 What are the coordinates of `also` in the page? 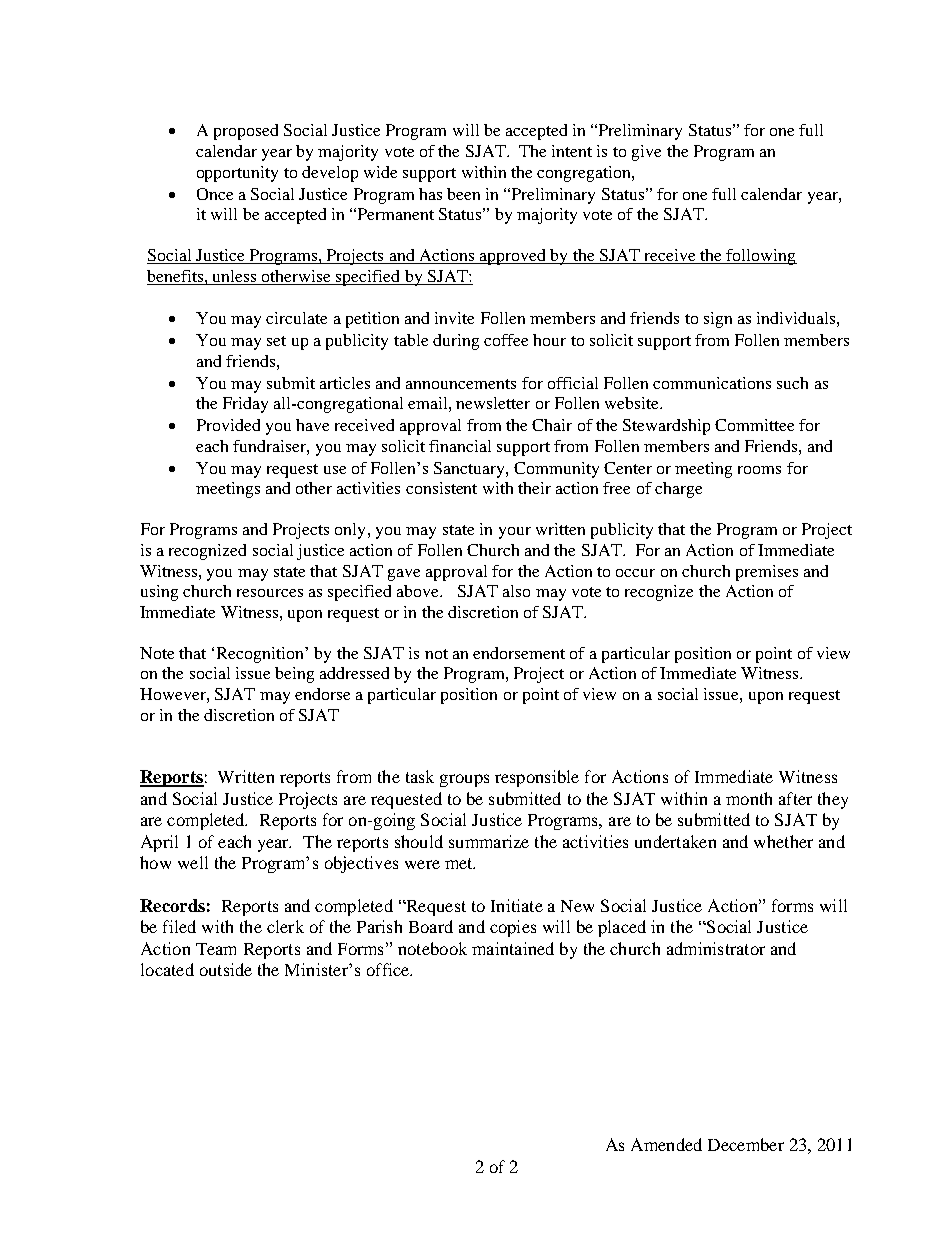 It's located at (516, 591).
